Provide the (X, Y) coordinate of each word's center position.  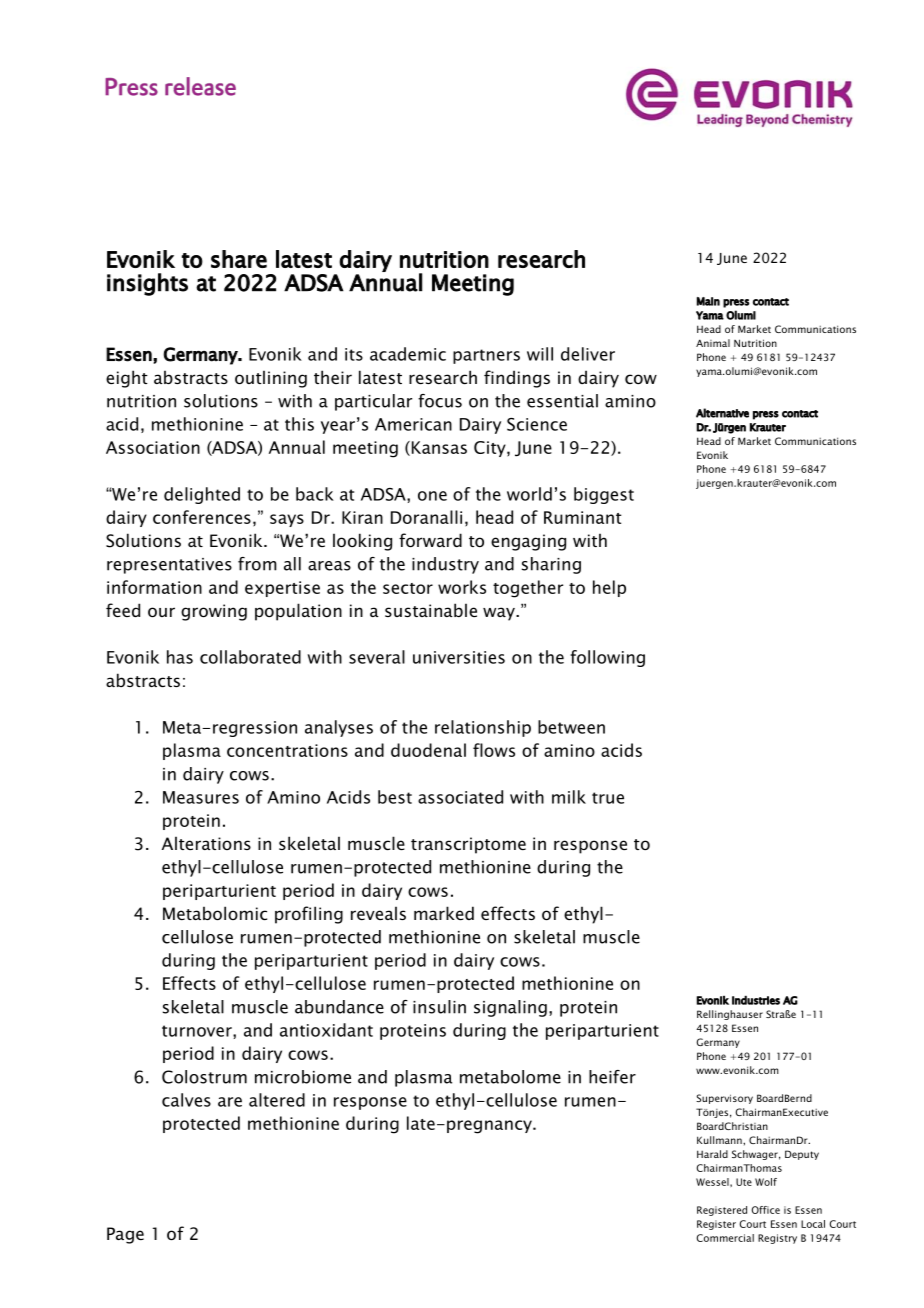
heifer (612, 1077)
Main (708, 301)
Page (125, 1235)
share (239, 259)
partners (486, 356)
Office (766, 1210)
